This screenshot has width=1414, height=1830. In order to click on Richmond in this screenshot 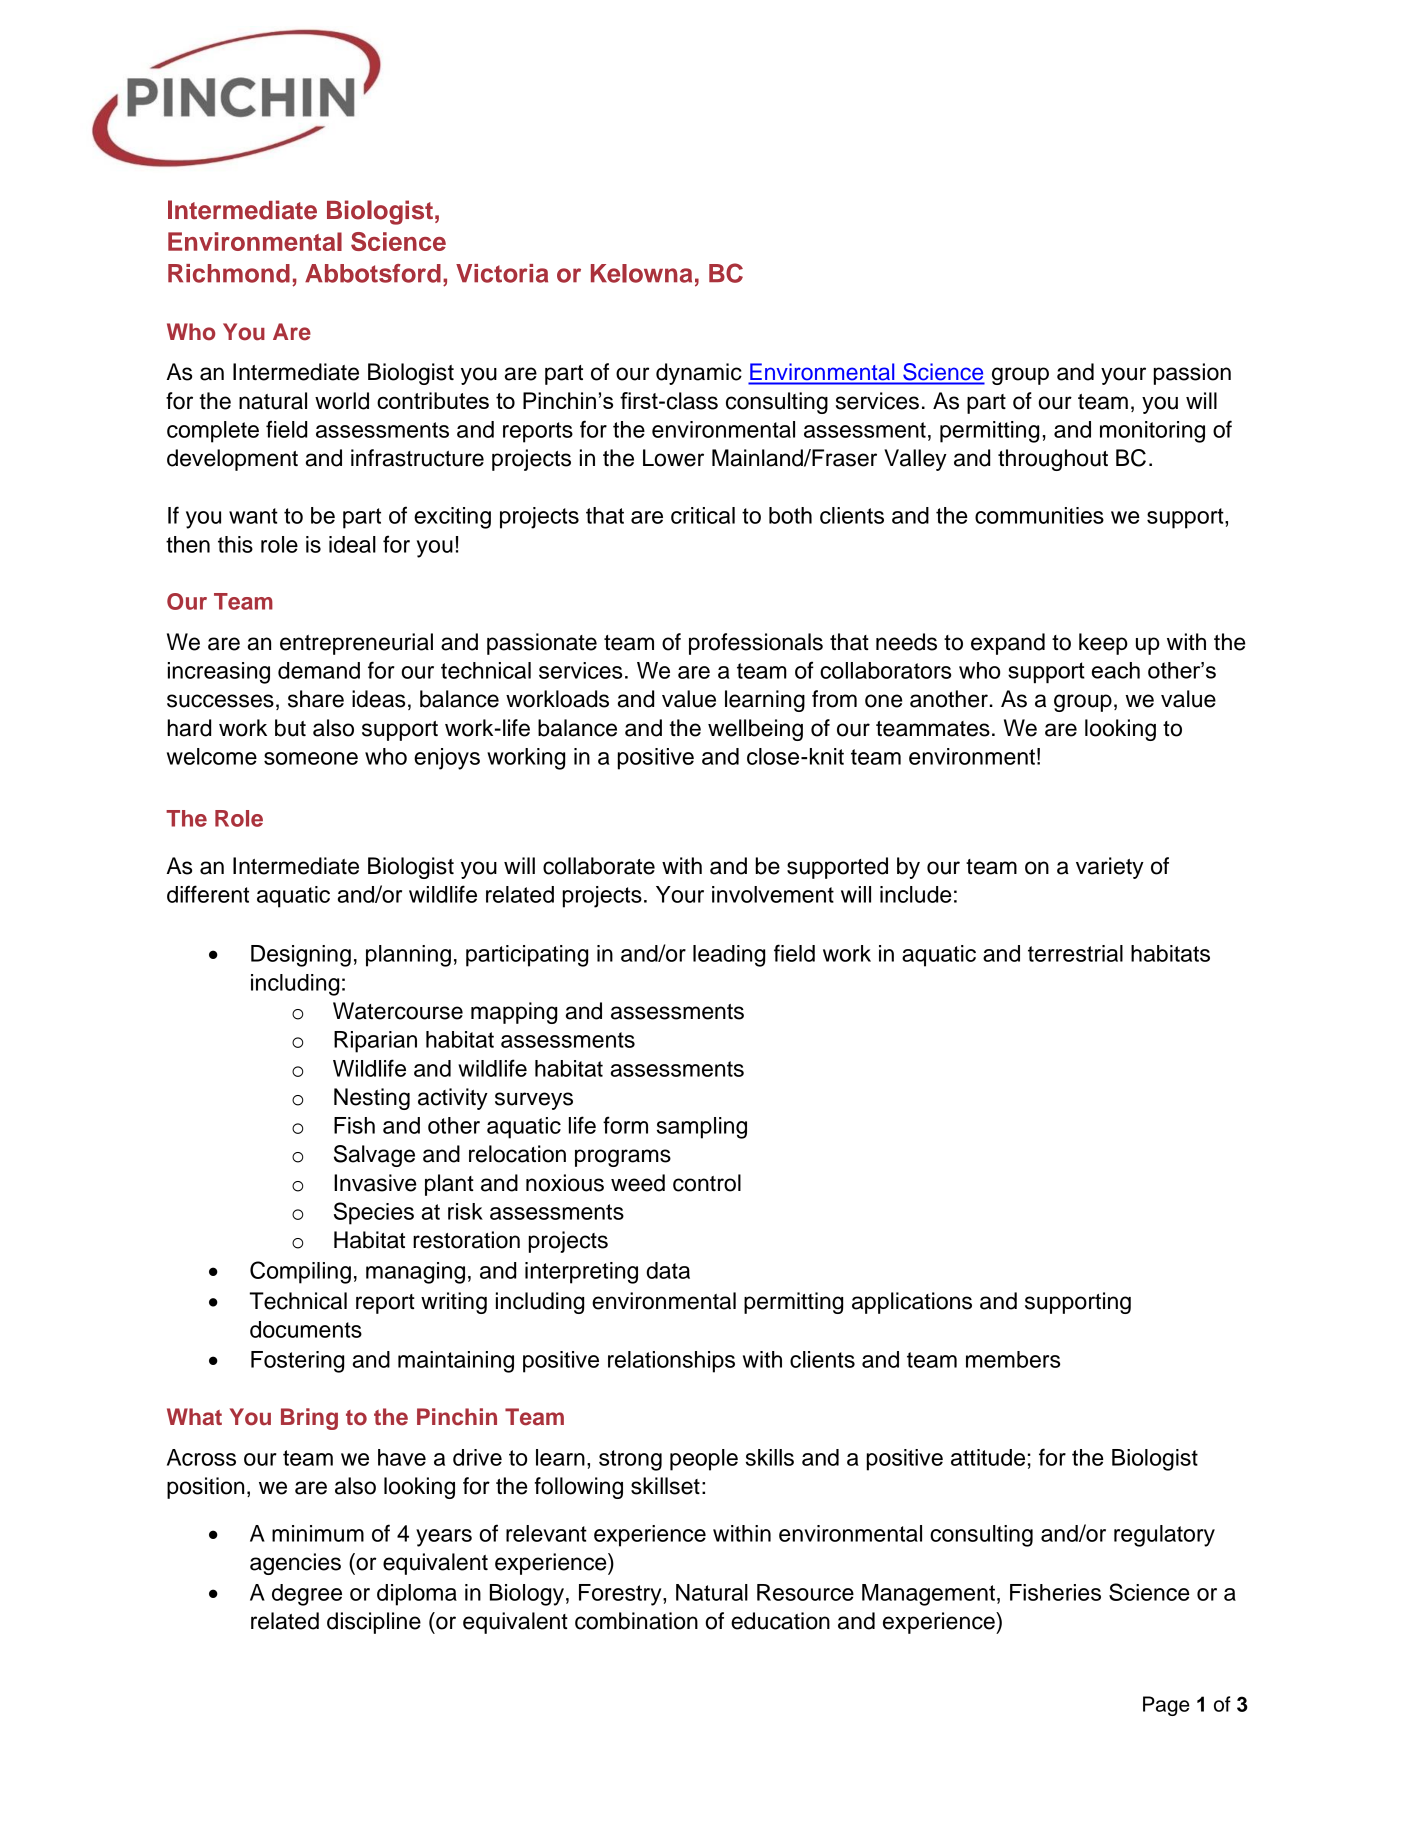, I will do `click(229, 273)`.
